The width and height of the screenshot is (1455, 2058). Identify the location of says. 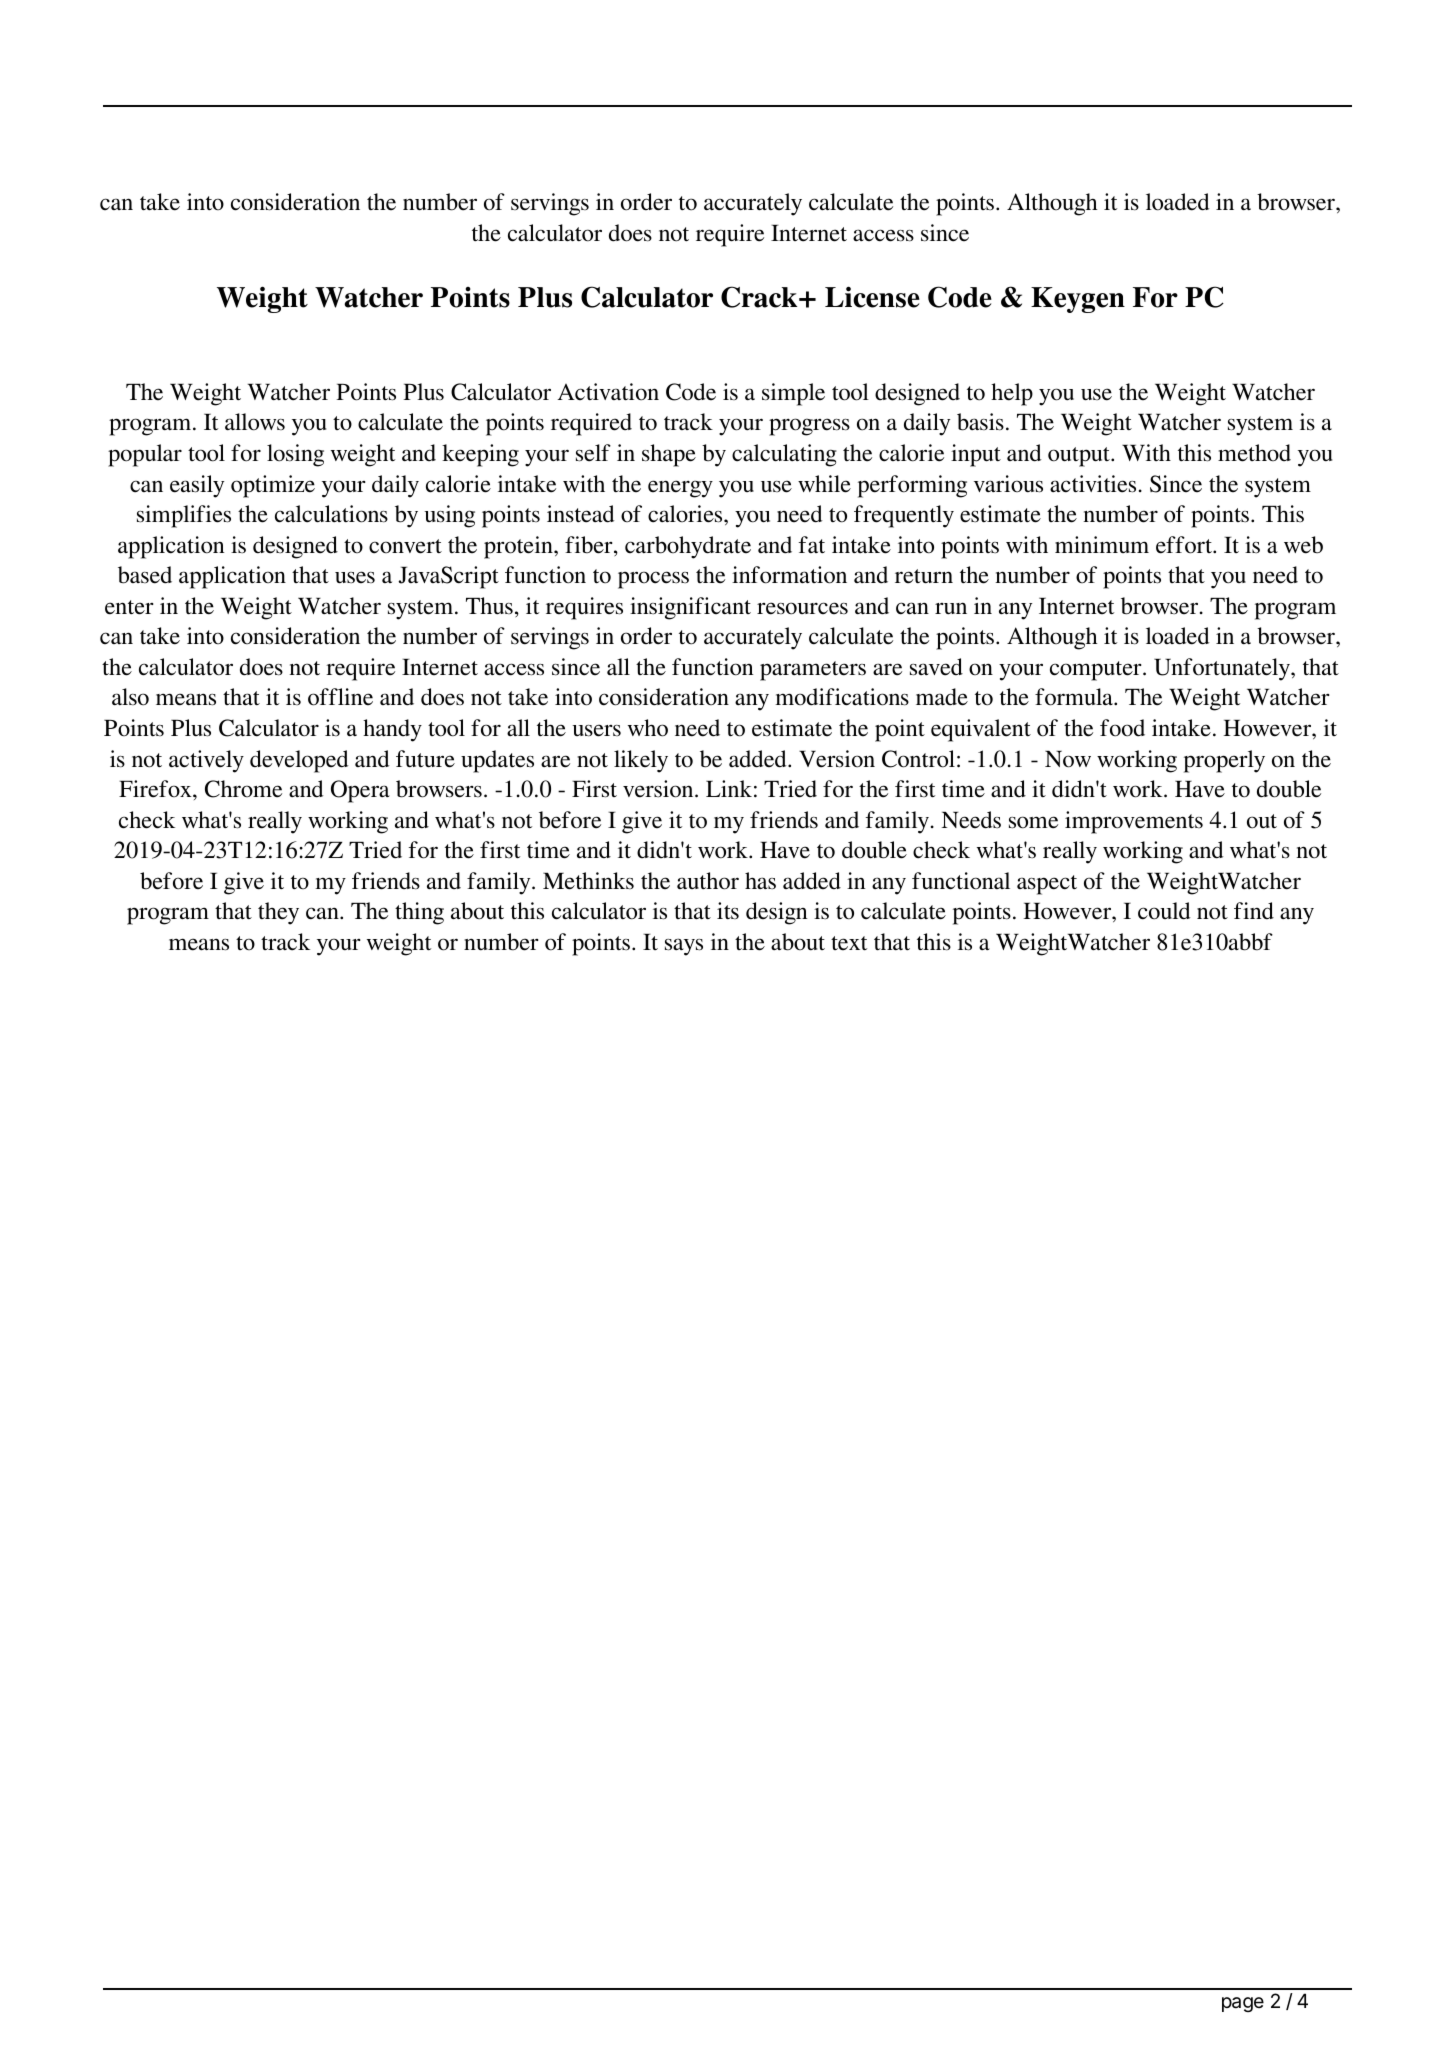
(684, 947).
